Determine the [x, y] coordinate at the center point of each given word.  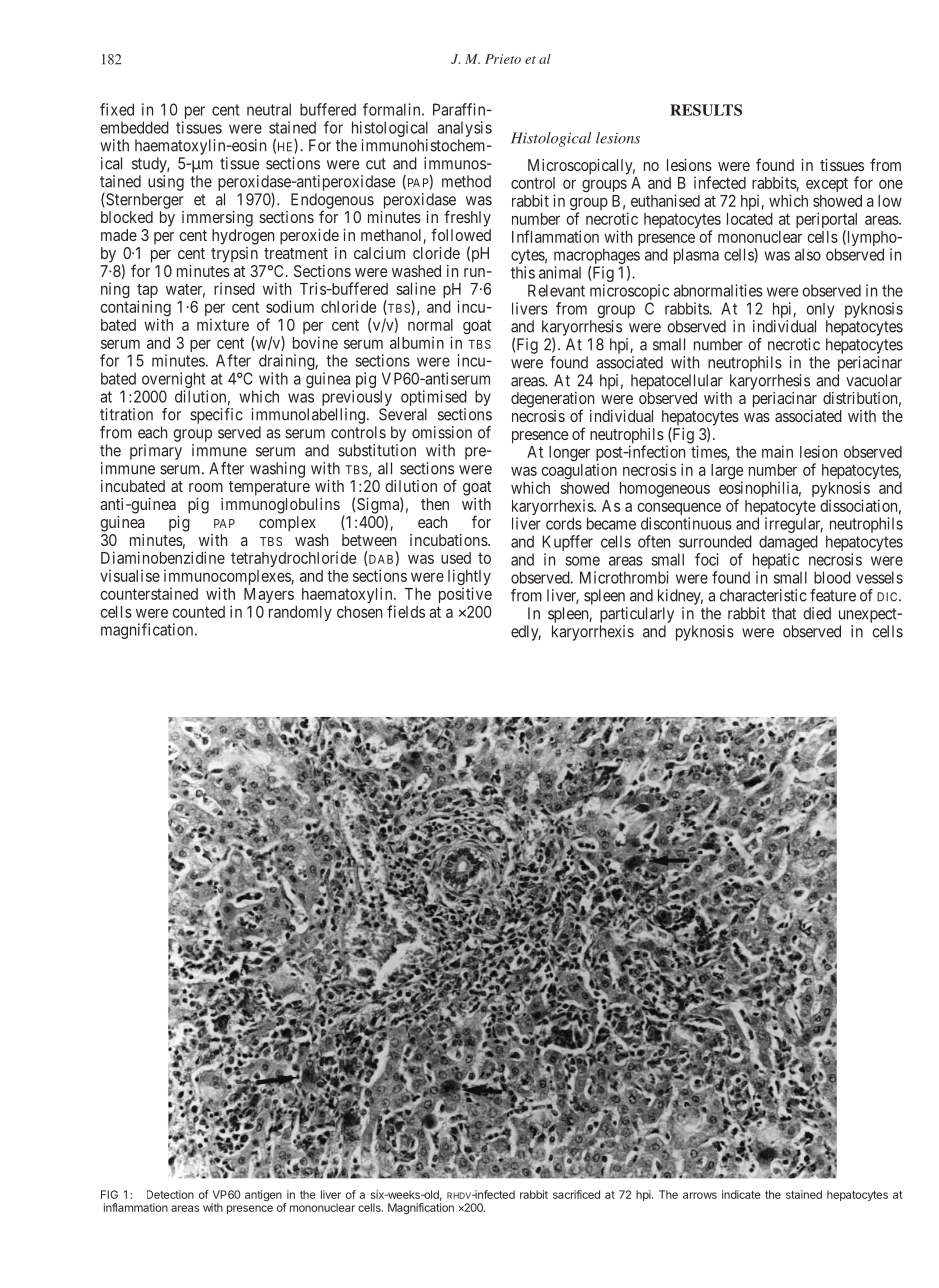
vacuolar [874, 380]
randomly [300, 613]
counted [198, 612]
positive [465, 595]
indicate [741, 1194]
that [784, 613]
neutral [269, 109]
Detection [170, 1194]
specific [216, 416]
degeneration [552, 401]
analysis [464, 129]
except [827, 184]
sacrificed [576, 1194]
